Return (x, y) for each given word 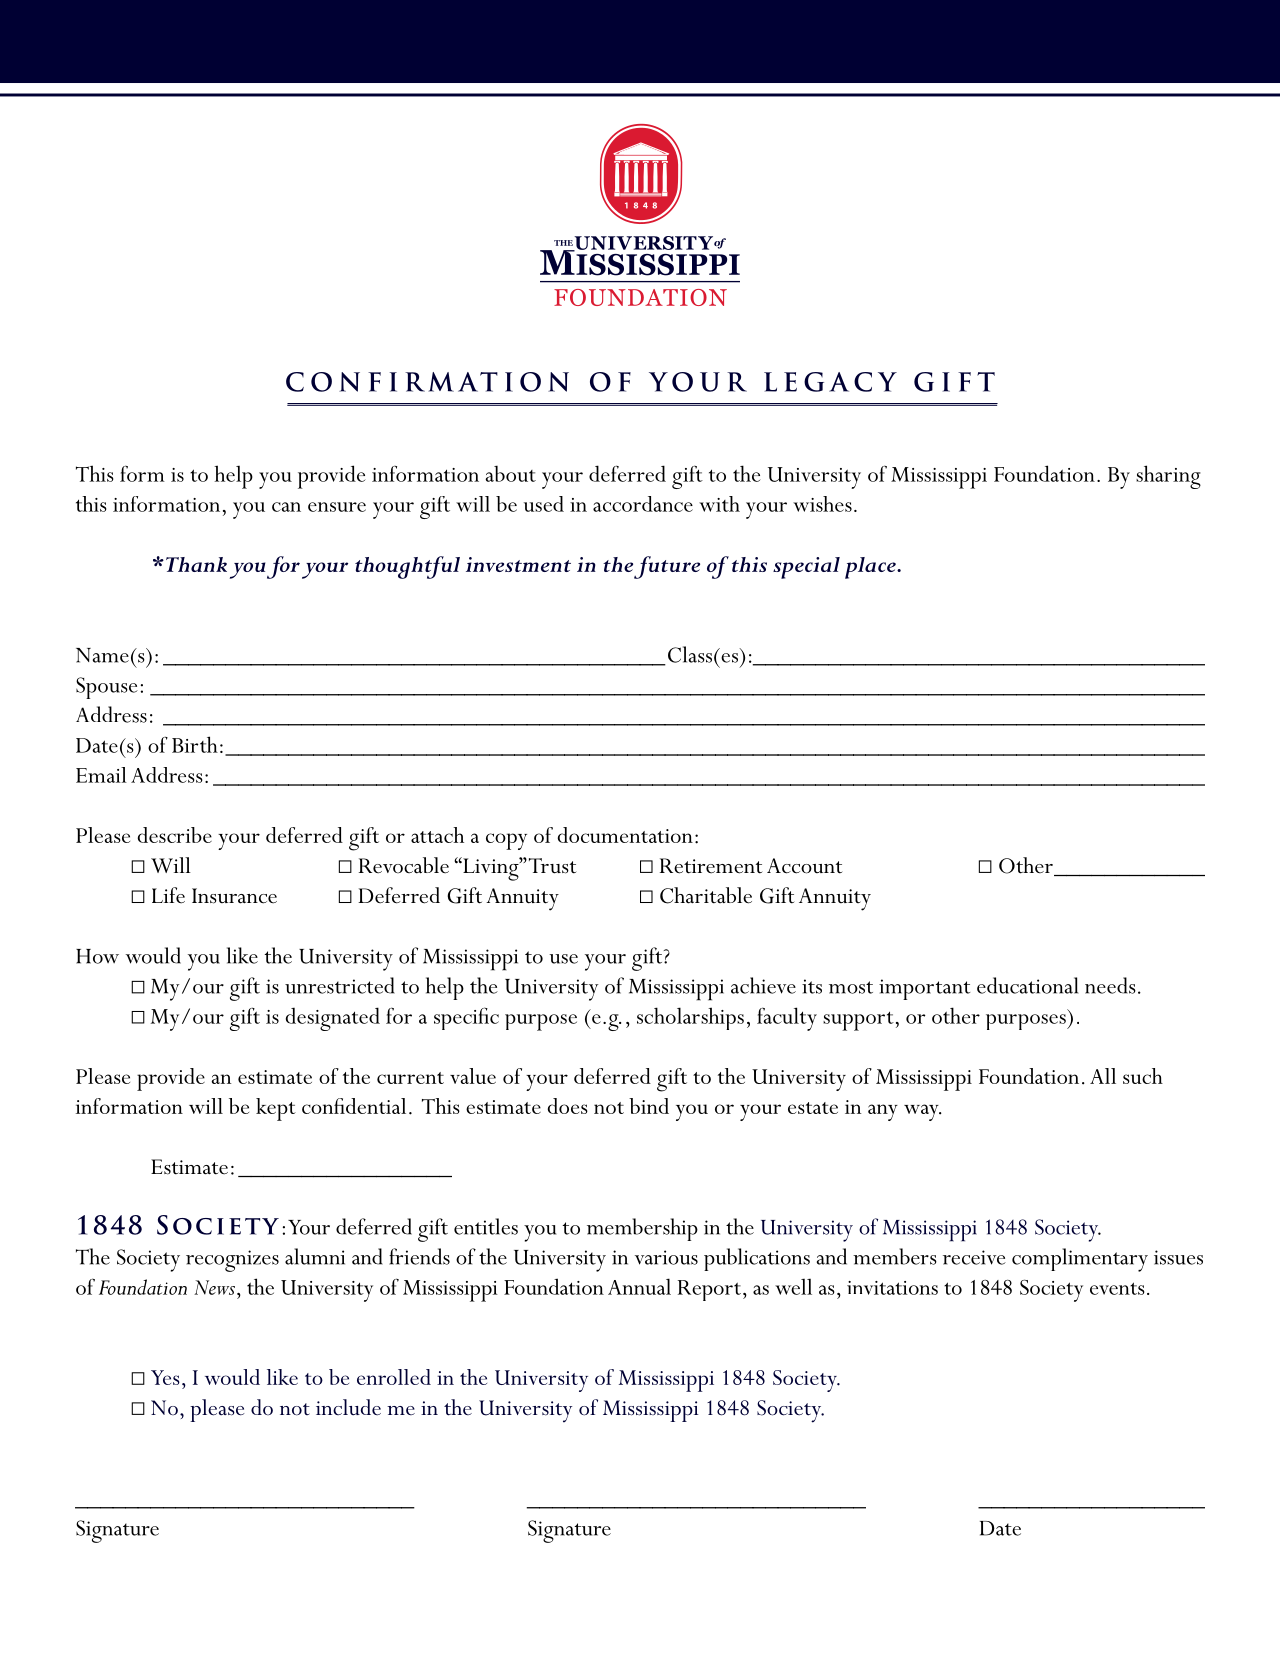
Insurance (234, 896)
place (871, 568)
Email (101, 775)
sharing (1168, 477)
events (1117, 1288)
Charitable (706, 895)
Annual (639, 1286)
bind (649, 1106)
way (922, 1112)
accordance (643, 504)
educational (1027, 985)
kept (276, 1109)
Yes (165, 1377)
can (286, 507)
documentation (625, 835)
